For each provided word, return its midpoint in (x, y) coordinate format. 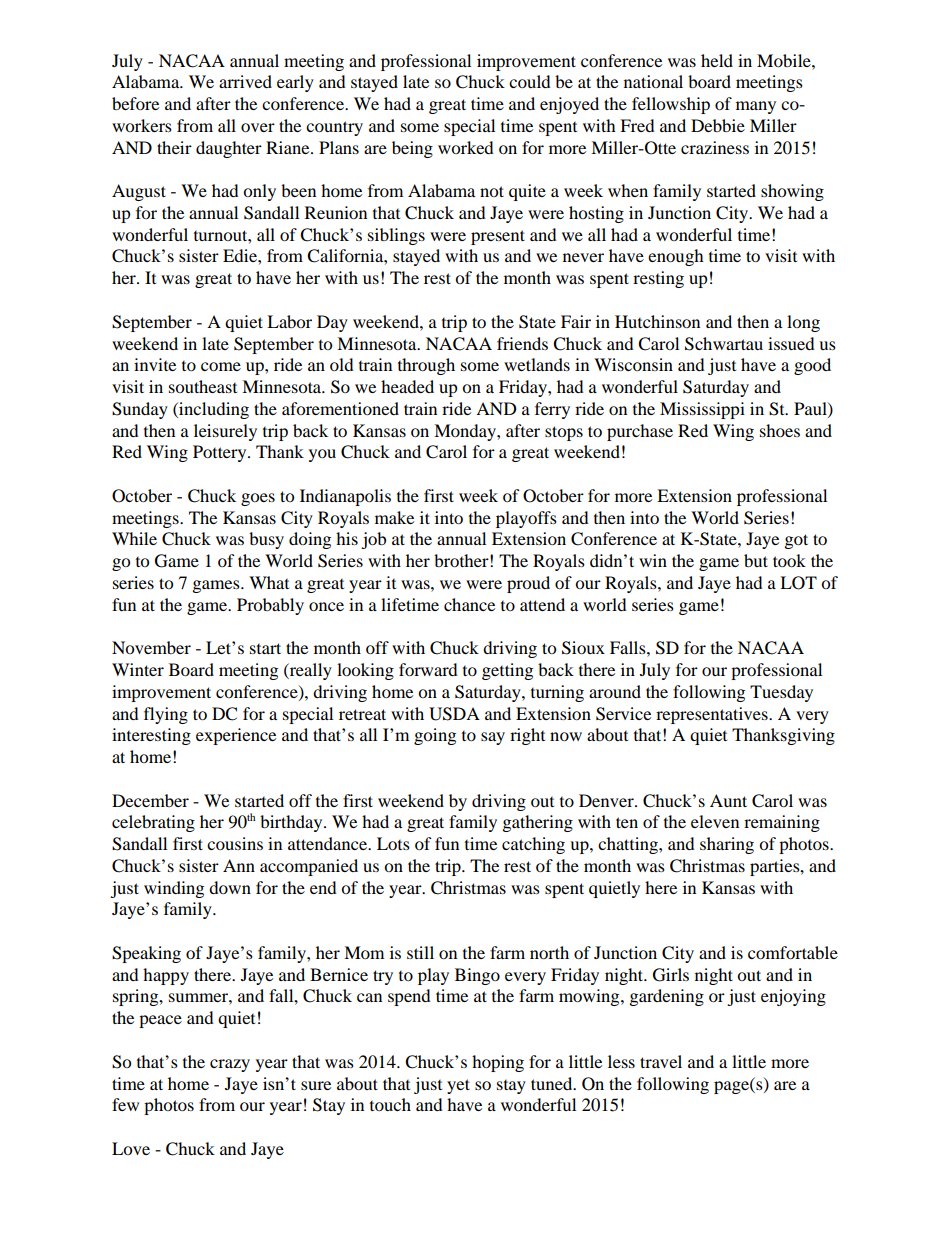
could (530, 81)
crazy (230, 1065)
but (756, 560)
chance (469, 604)
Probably (270, 606)
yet (458, 1086)
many (756, 107)
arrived (245, 81)
